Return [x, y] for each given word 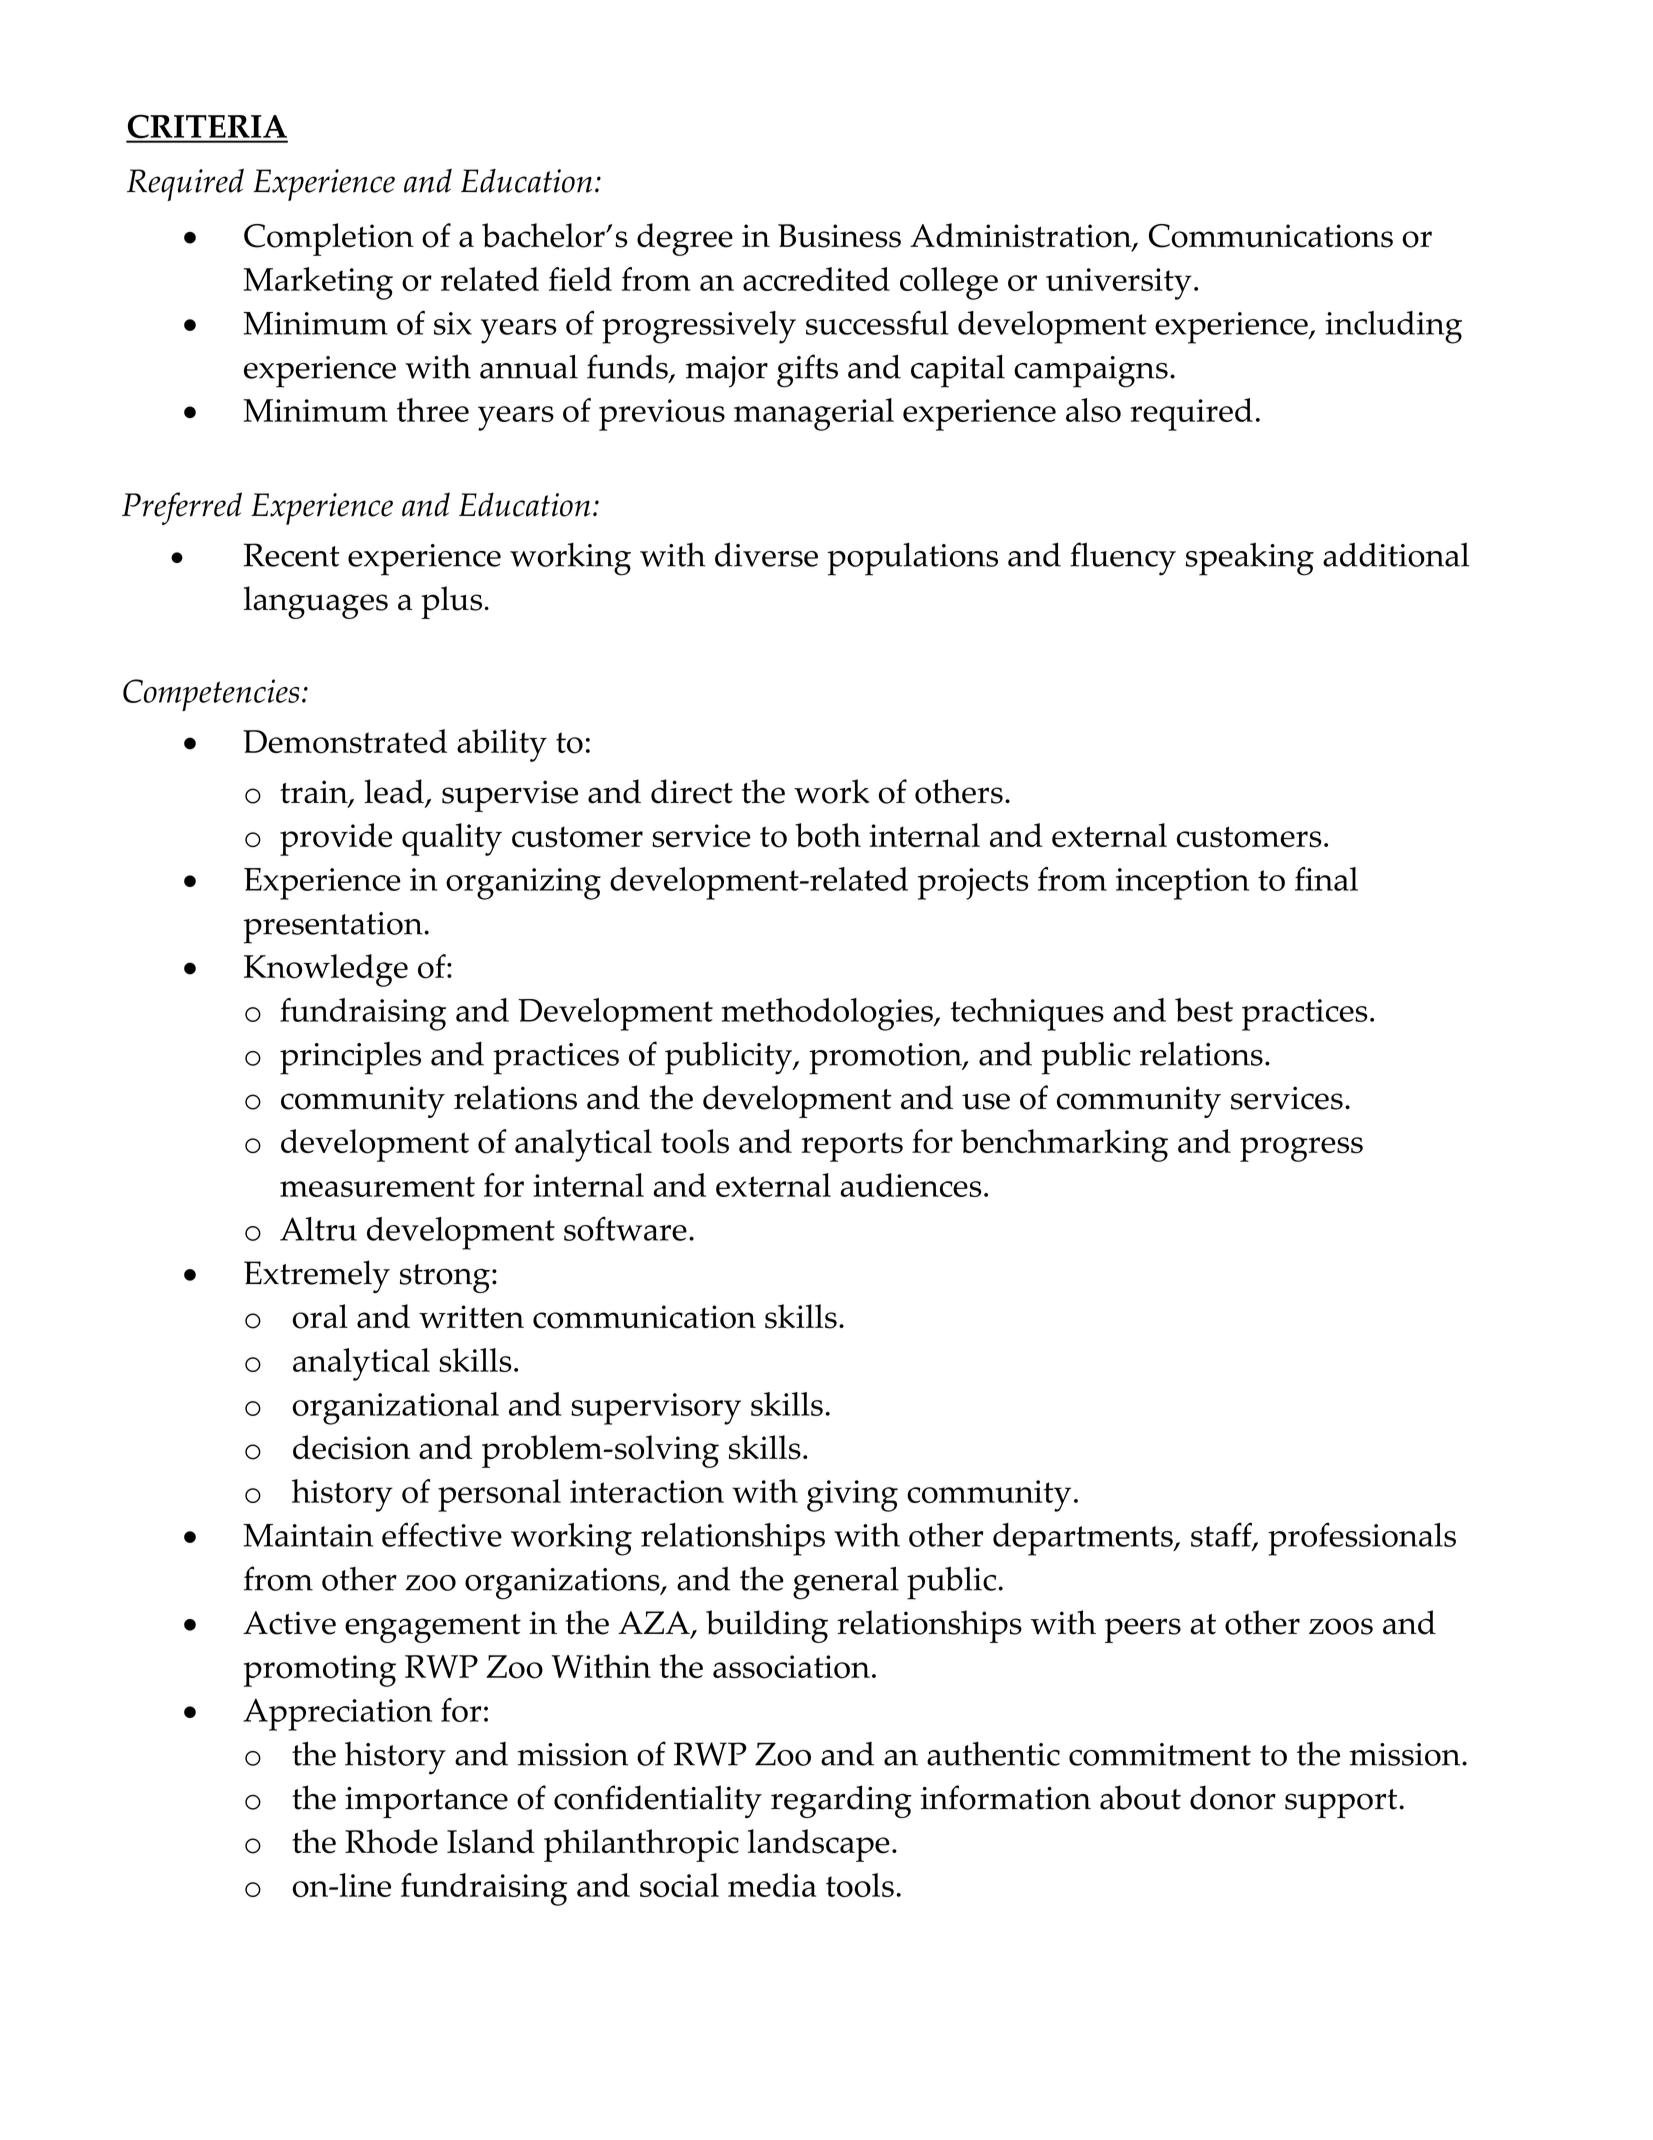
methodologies [828, 1014]
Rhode [391, 1841]
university [1119, 284]
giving [852, 1496]
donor [1233, 1797]
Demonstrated [345, 741]
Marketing [318, 283]
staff [1222, 1536]
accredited [816, 279]
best [1204, 1010]
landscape [819, 1845]
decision [351, 1447]
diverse [766, 554]
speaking [1250, 559]
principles [350, 1058]
